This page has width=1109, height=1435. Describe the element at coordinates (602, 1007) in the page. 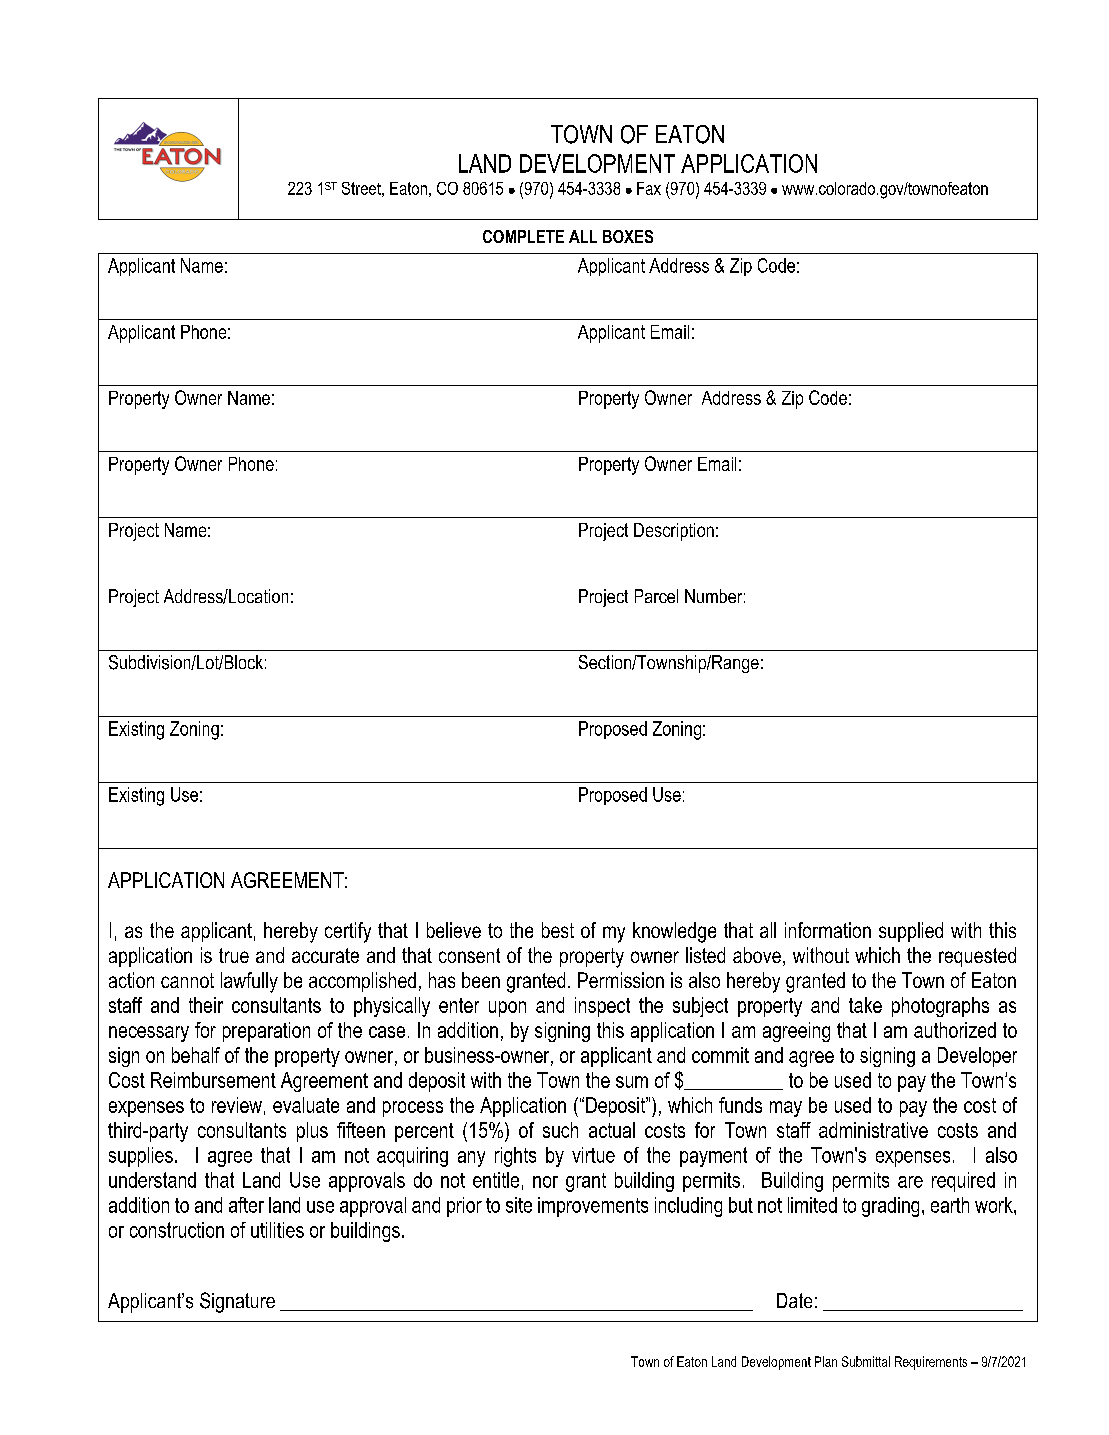

I see `inspect` at that location.
